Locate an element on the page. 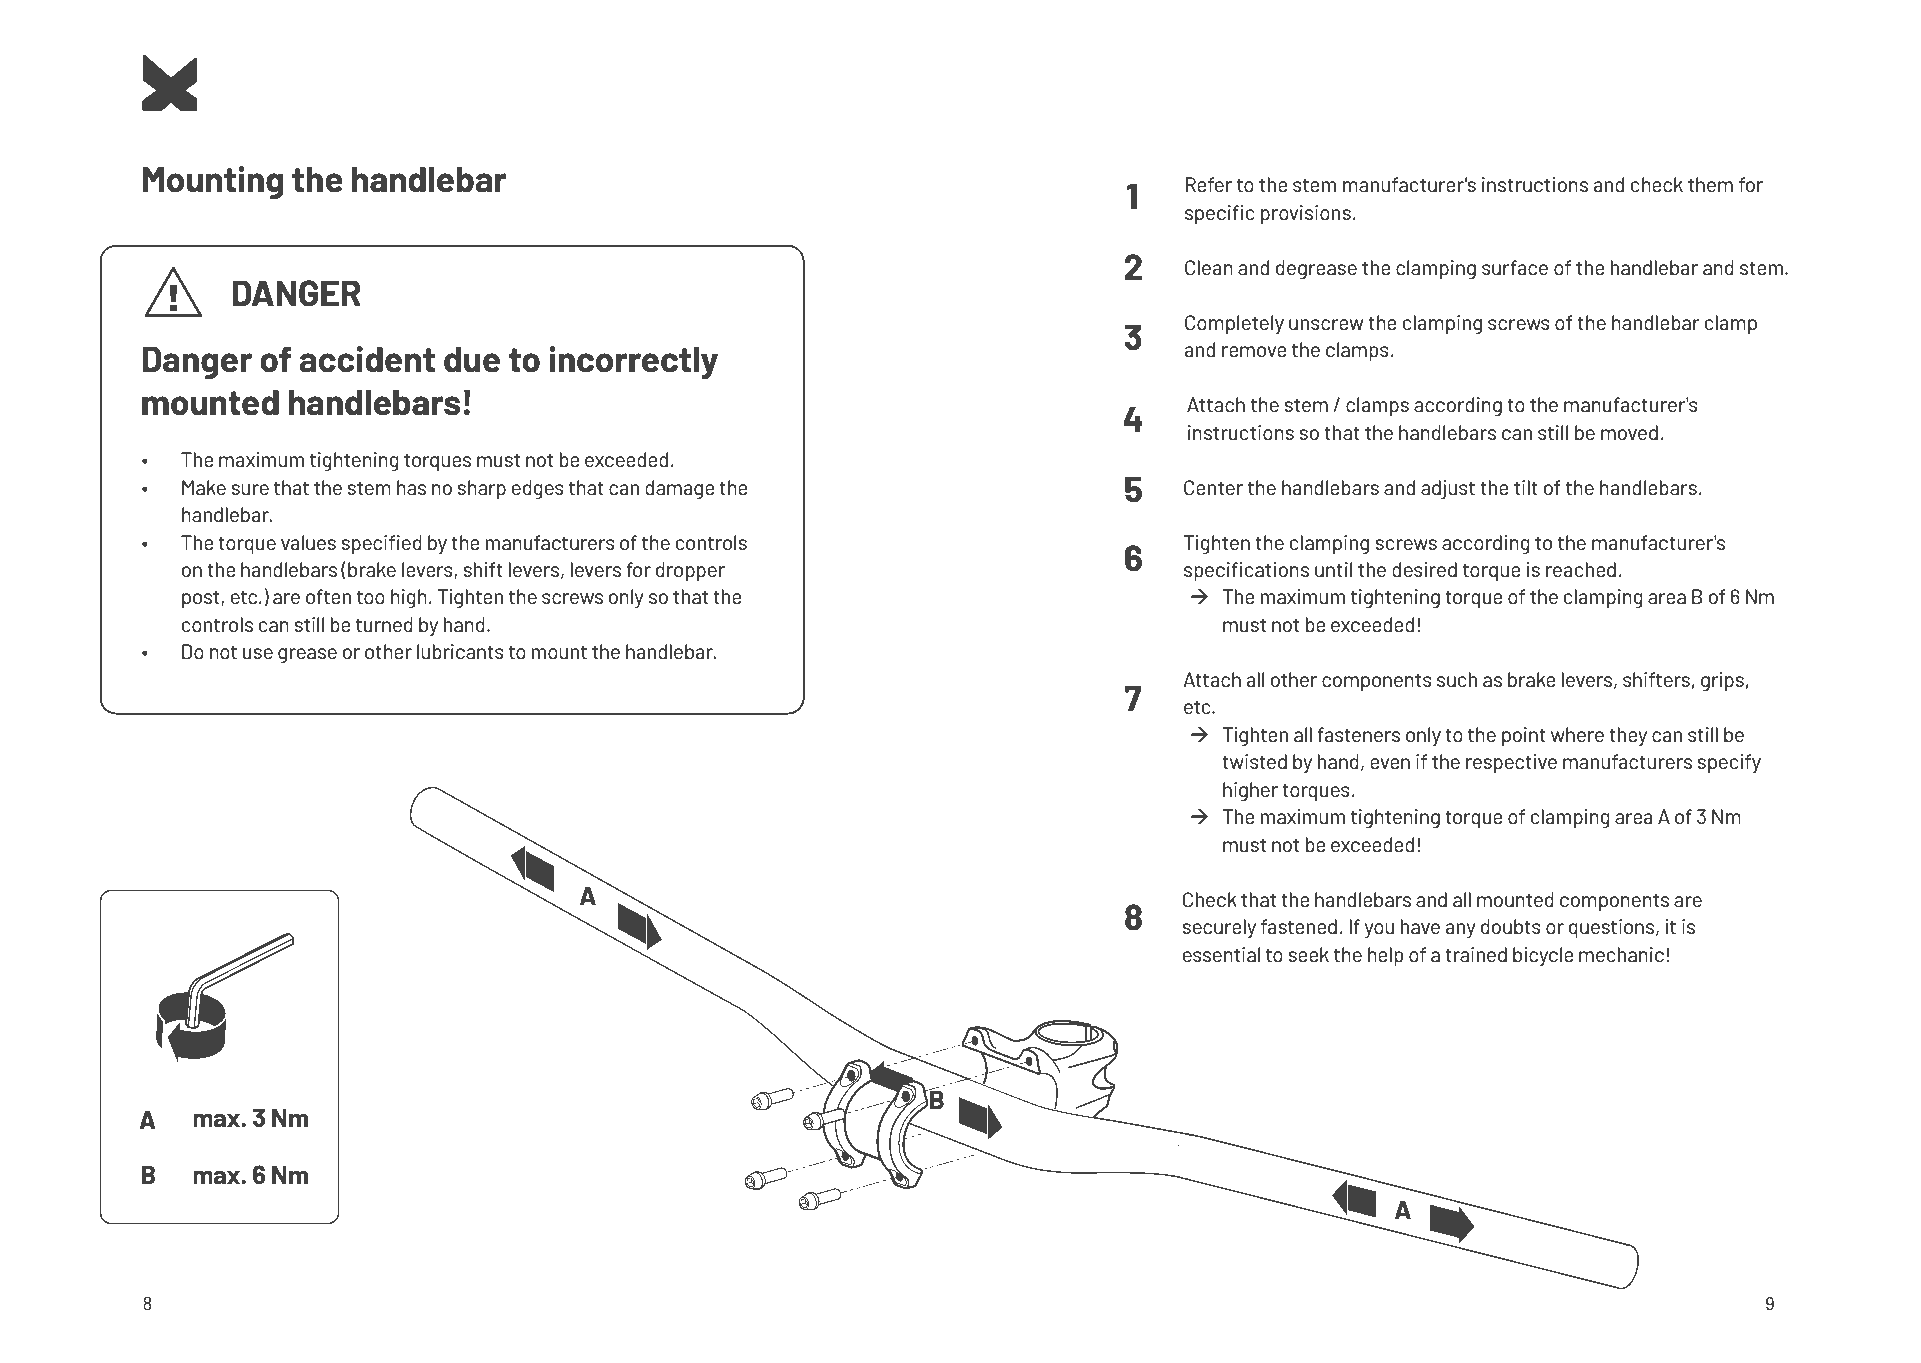  doubts is located at coordinates (1511, 926).
